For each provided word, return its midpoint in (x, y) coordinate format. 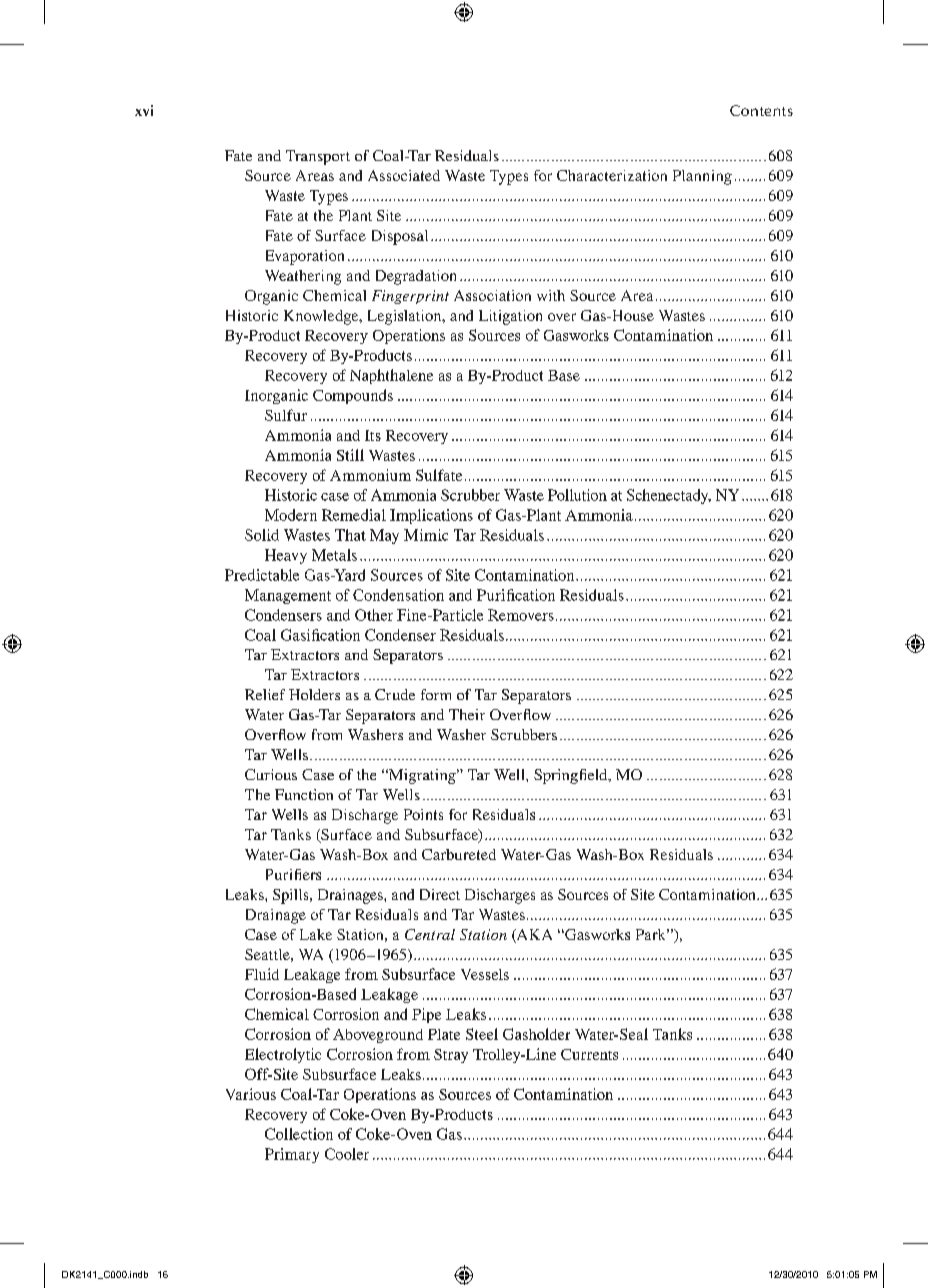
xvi (144, 110)
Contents (761, 110)
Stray (451, 1056)
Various (251, 1094)
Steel (482, 1034)
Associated (404, 175)
